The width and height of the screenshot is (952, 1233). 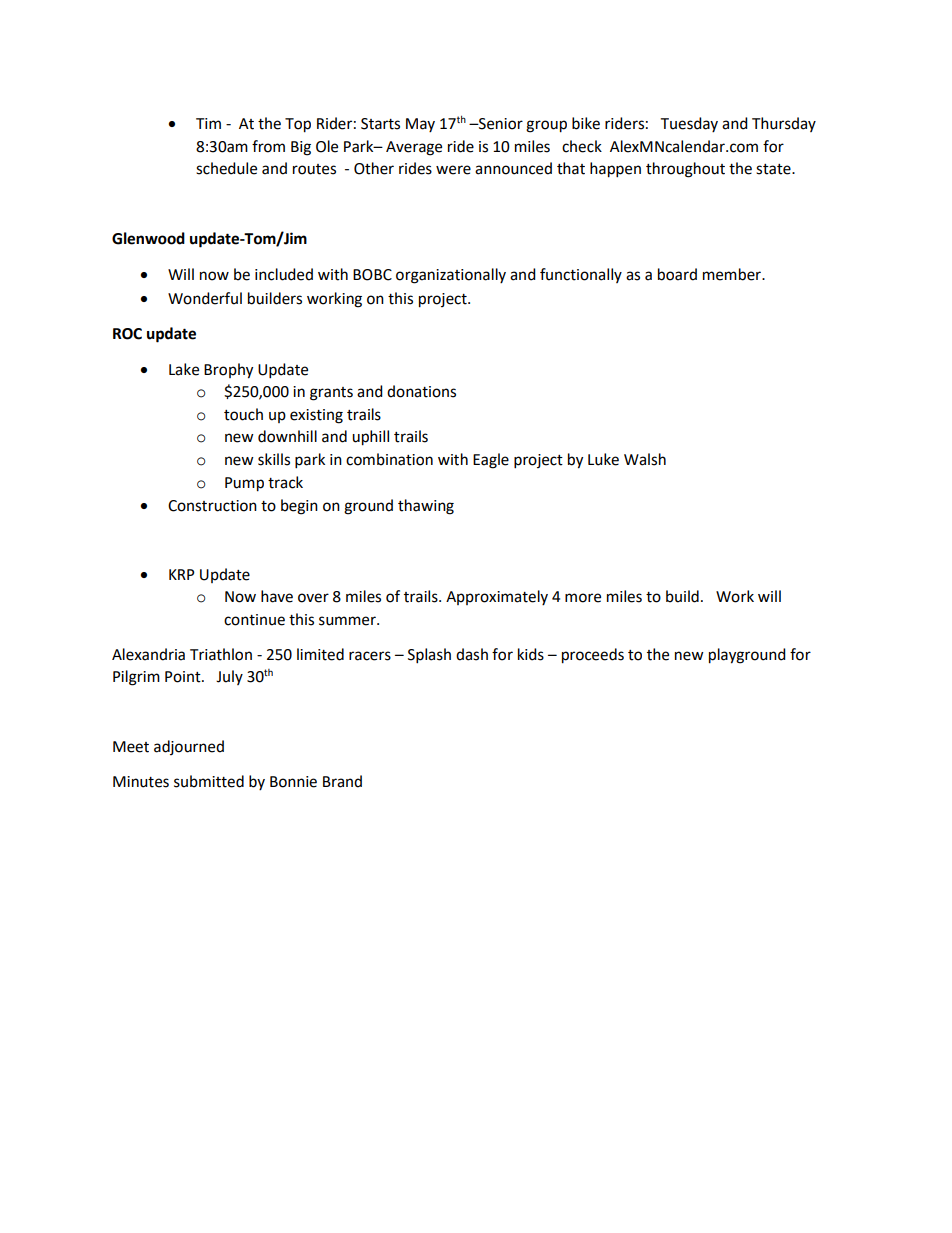 What do you see at coordinates (184, 369) in the screenshot?
I see `Lake` at bounding box center [184, 369].
